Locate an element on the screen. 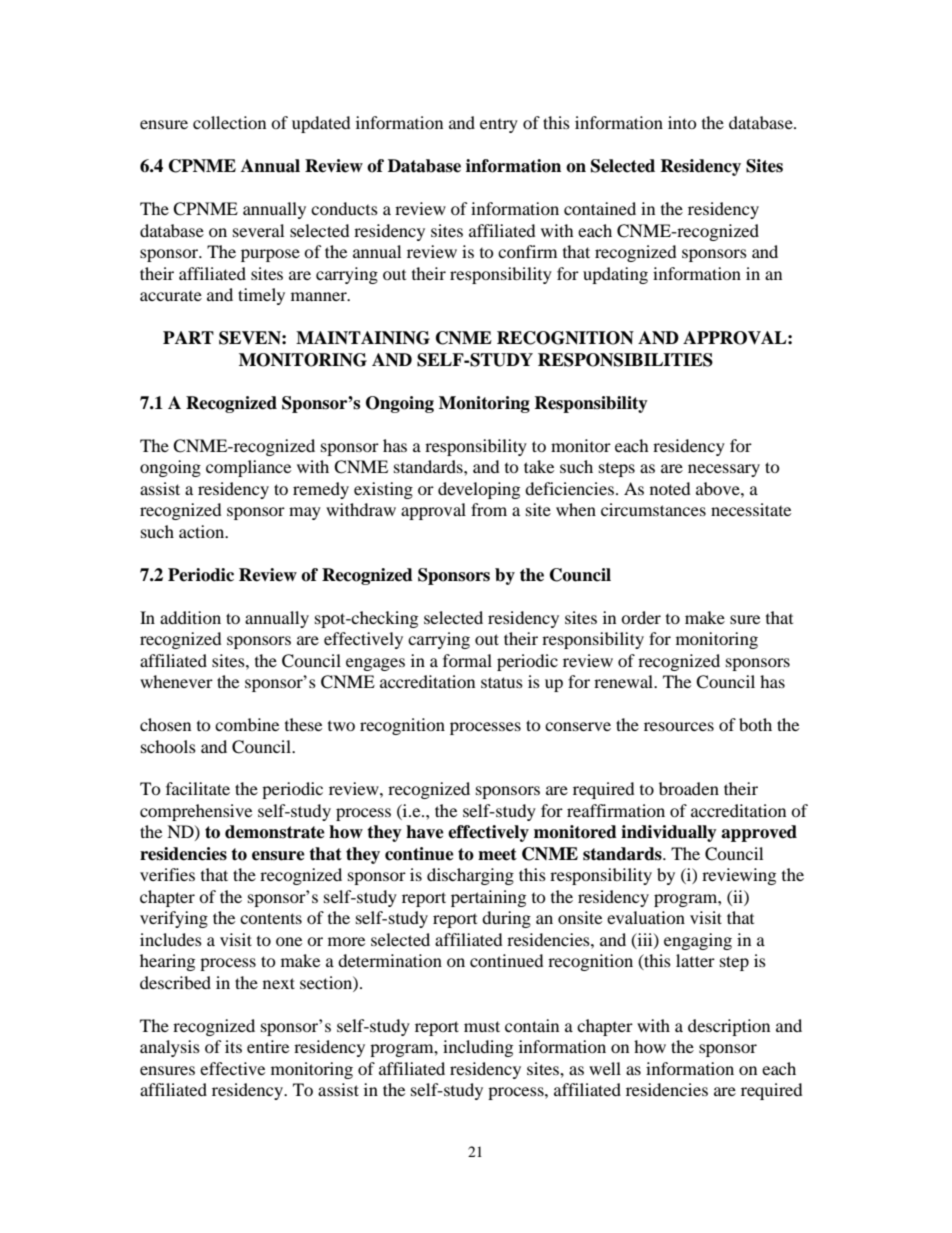 The width and height of the screenshot is (952, 1233). entry is located at coordinates (499, 126).
